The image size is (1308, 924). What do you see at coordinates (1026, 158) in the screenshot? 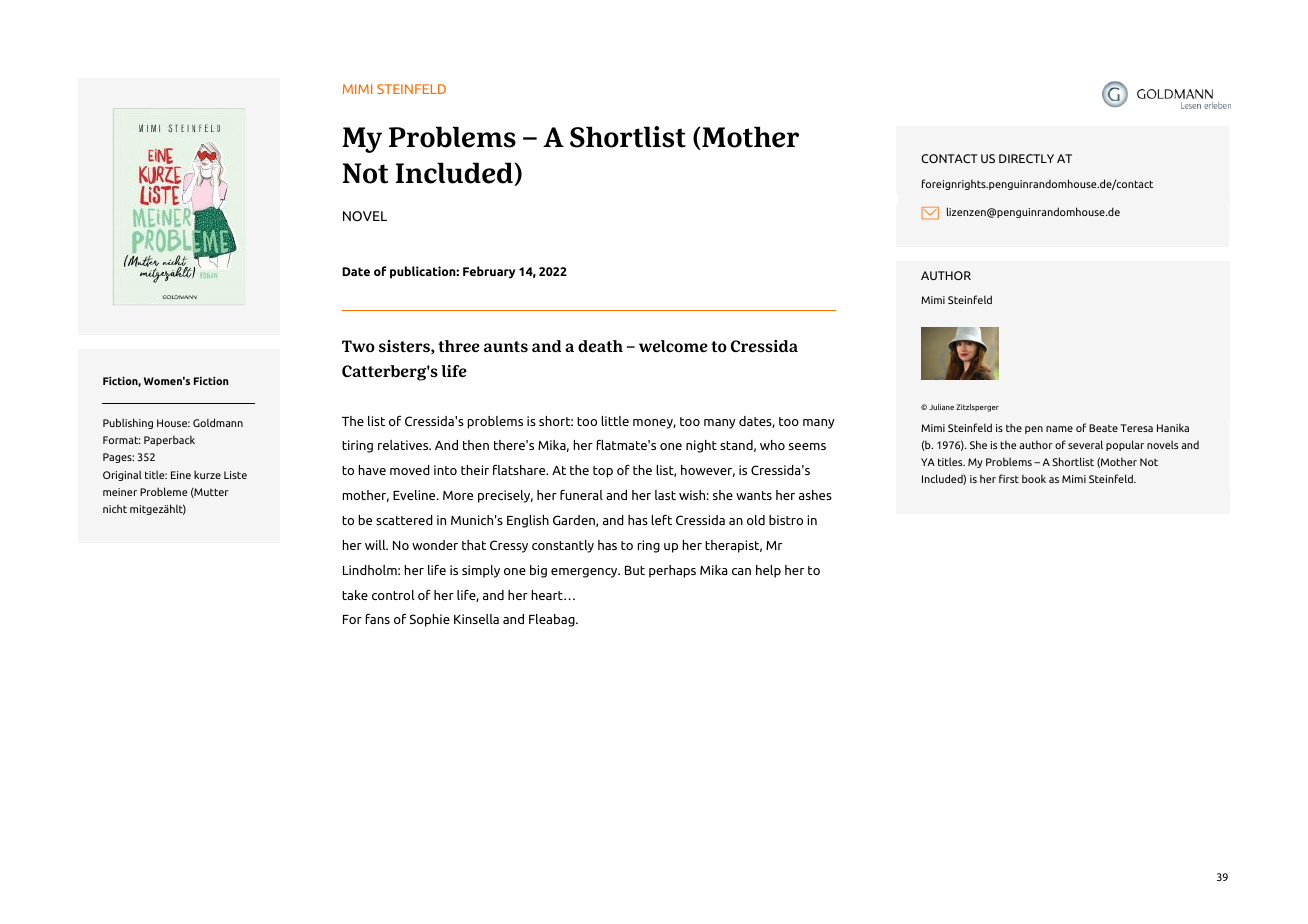
I see `DIRECTLY` at bounding box center [1026, 158].
